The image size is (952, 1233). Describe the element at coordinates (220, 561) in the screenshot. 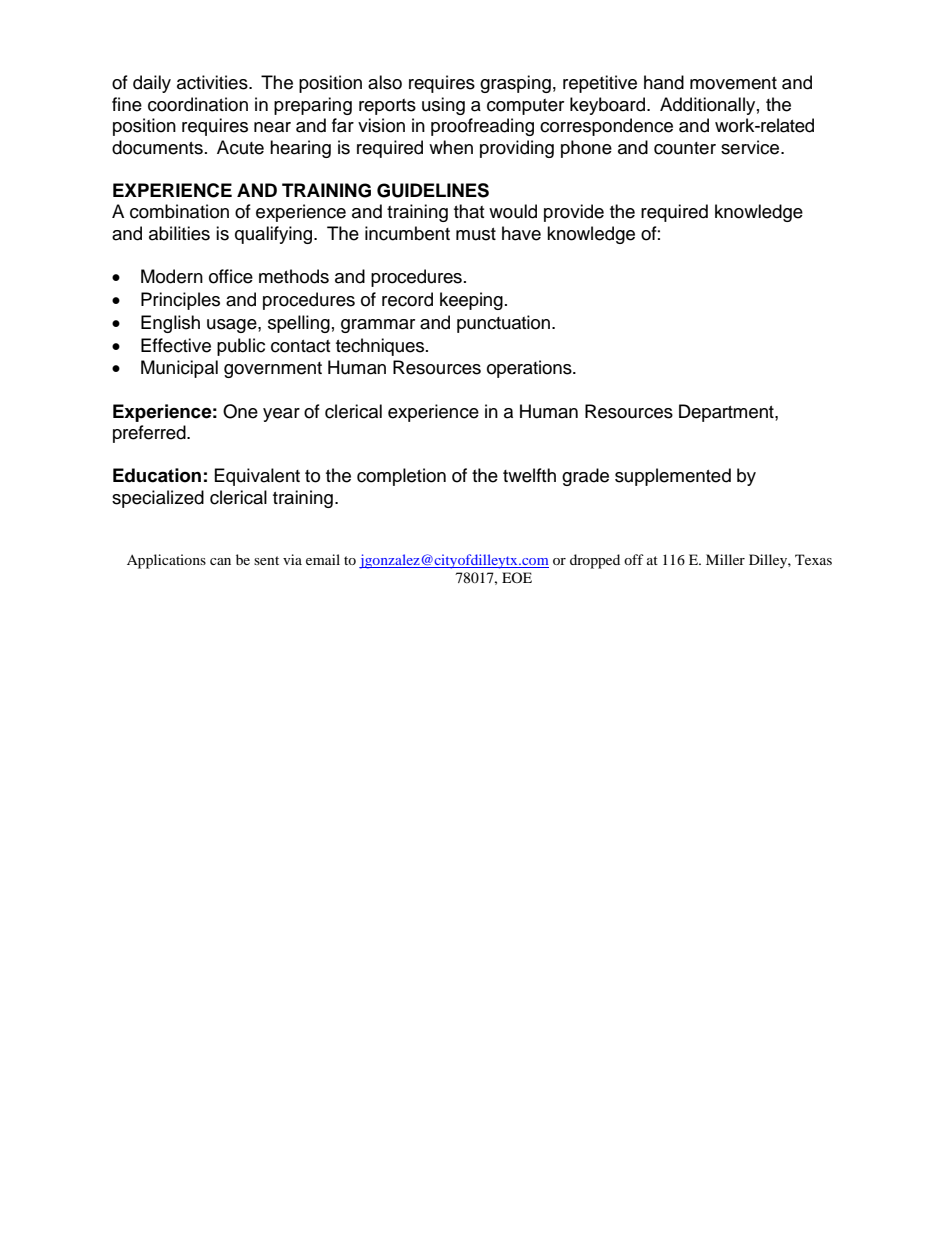

I see `can` at that location.
